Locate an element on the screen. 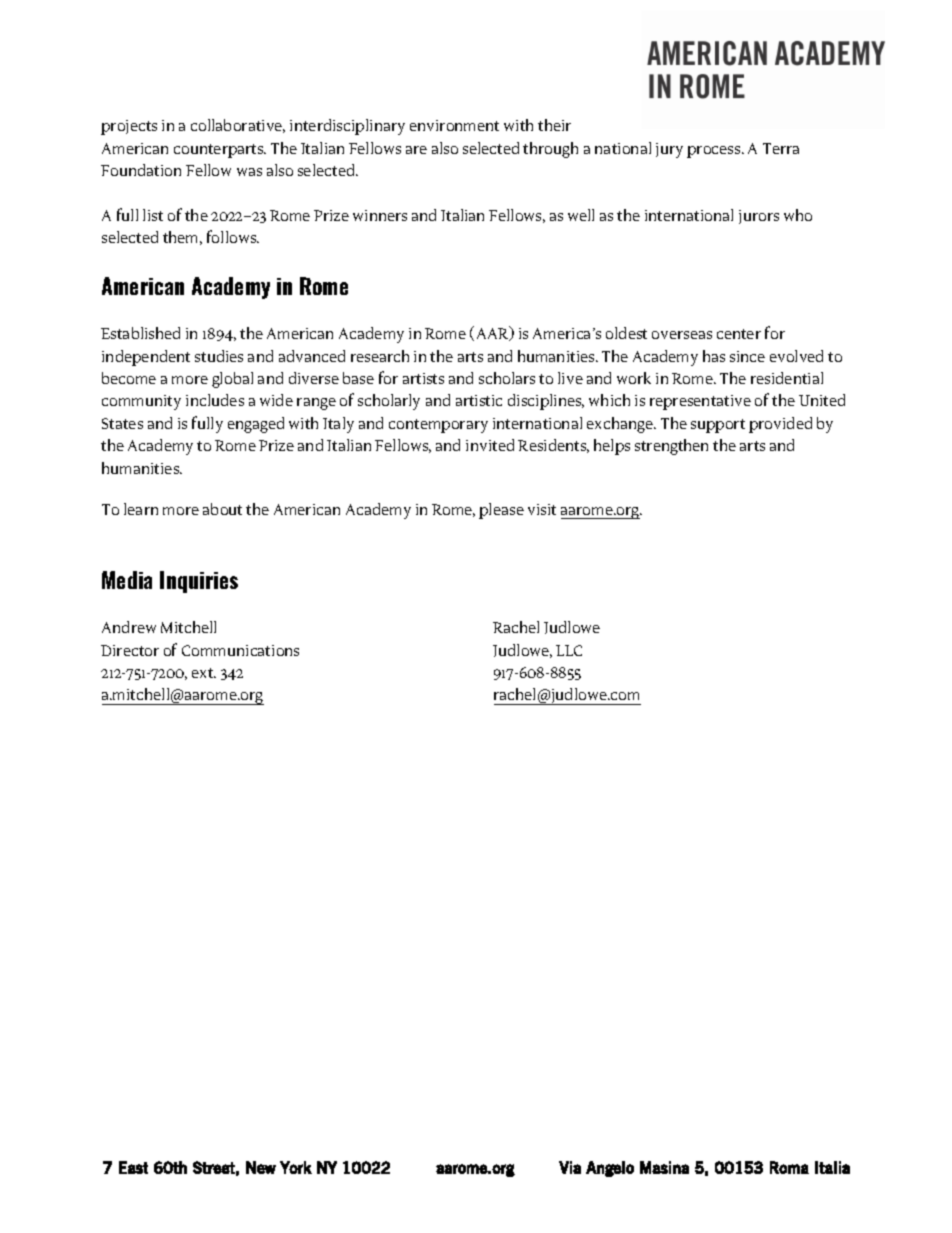 This screenshot has width=952, height=1233. process is located at coordinates (715, 152).
